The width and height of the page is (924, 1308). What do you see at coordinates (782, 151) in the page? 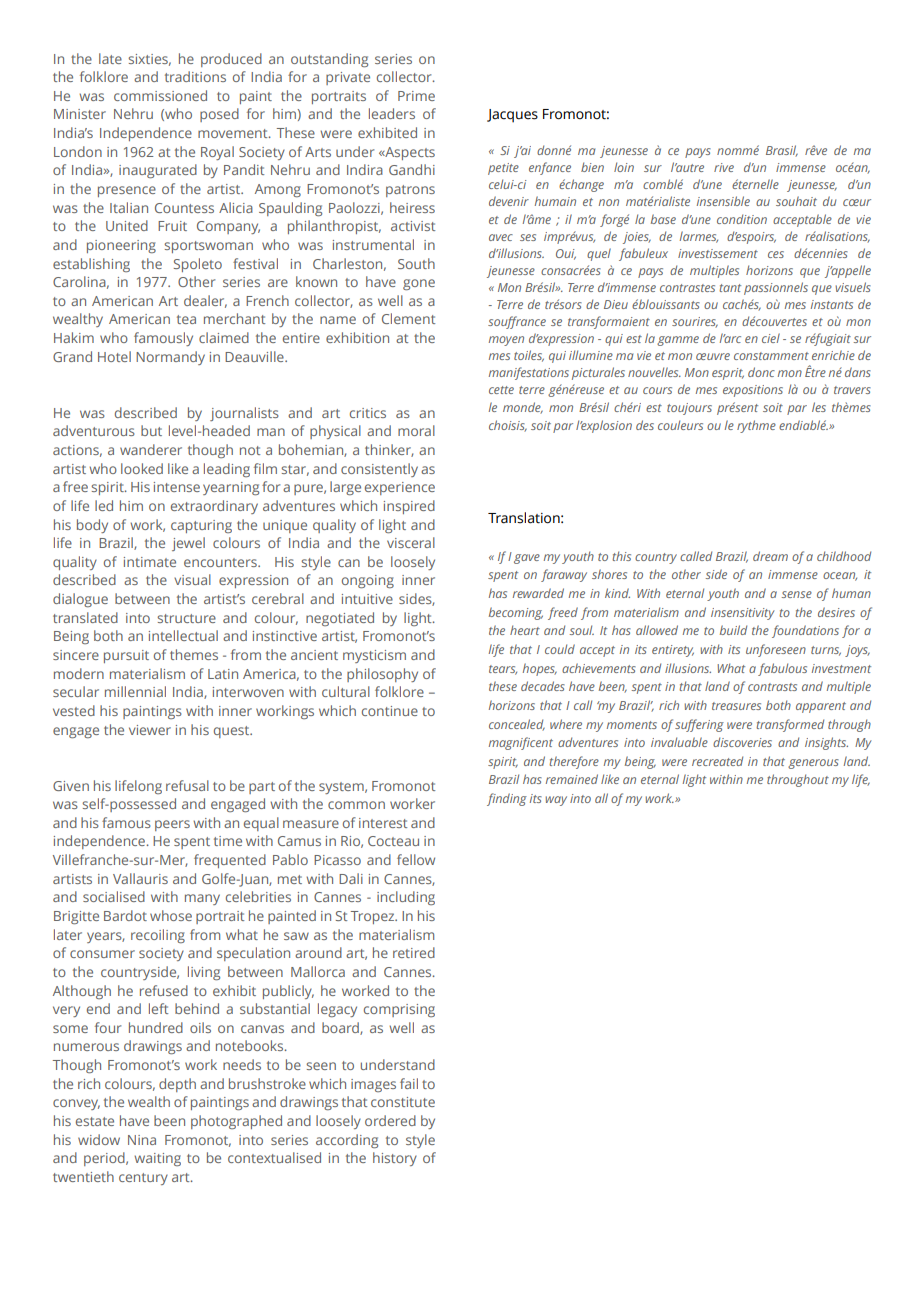
I see `Brasil` at bounding box center [782, 151].
